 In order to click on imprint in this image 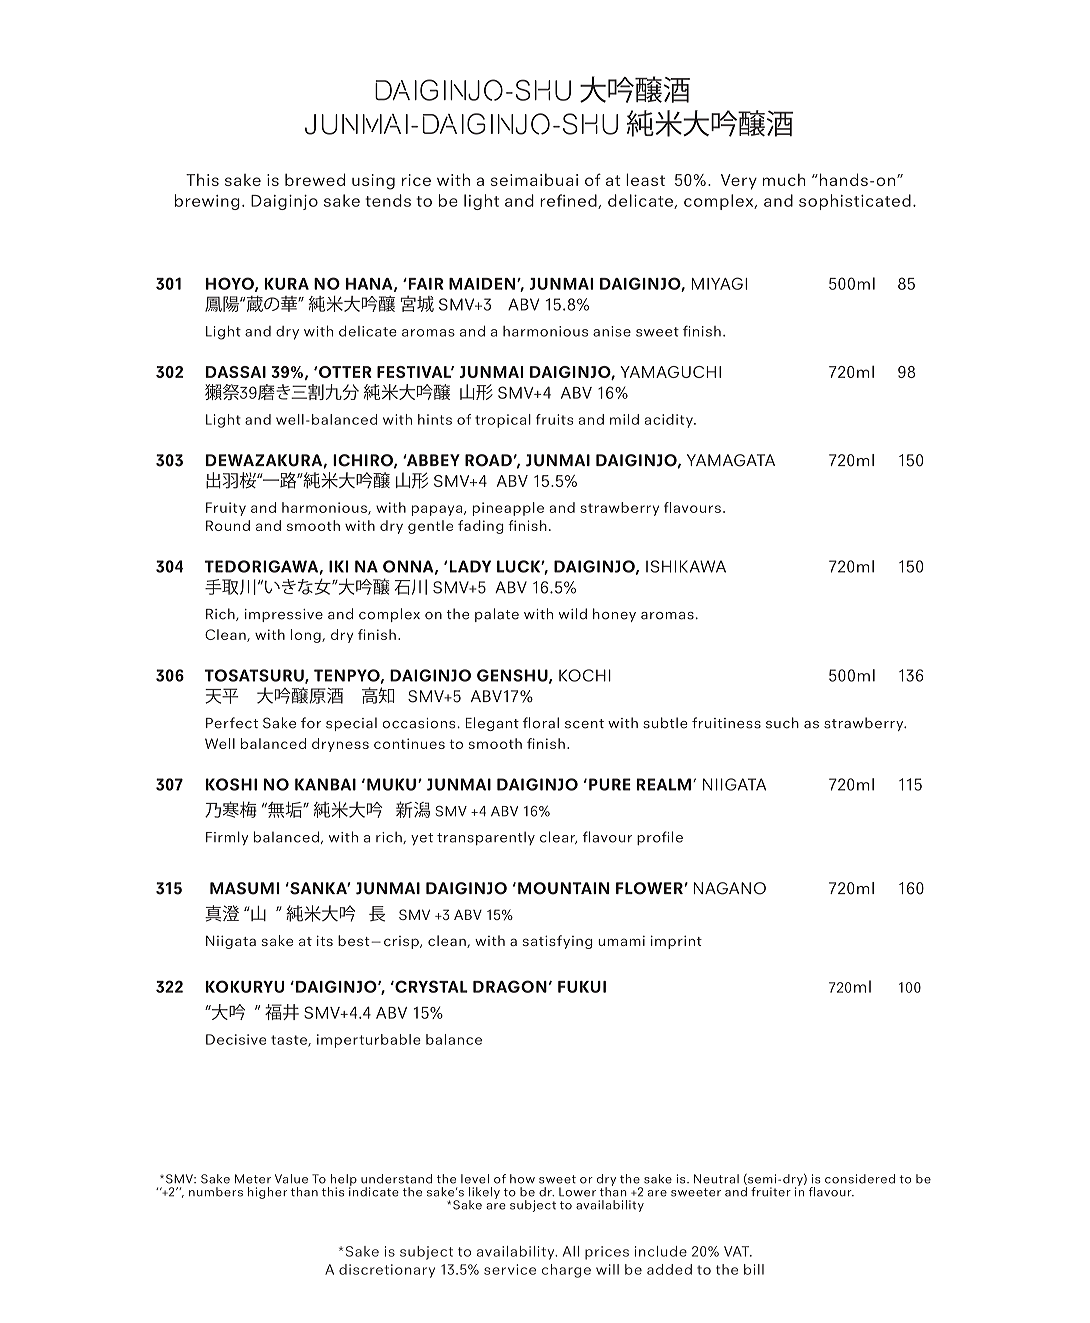, I will do `click(676, 942)`.
